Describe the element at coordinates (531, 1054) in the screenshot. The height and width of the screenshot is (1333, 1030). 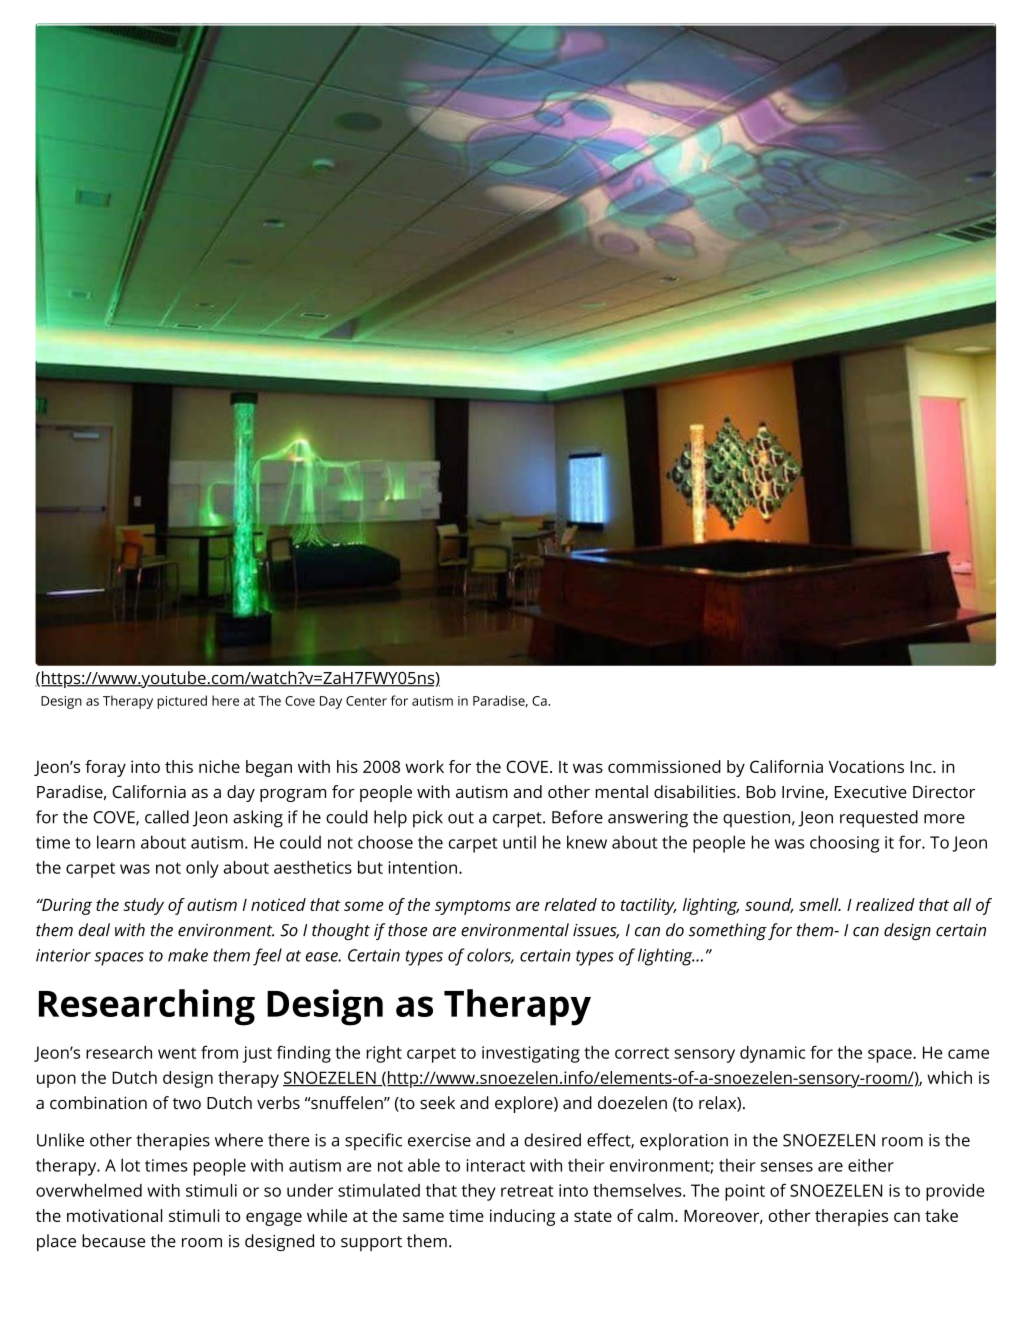
I see `investigating` at that location.
